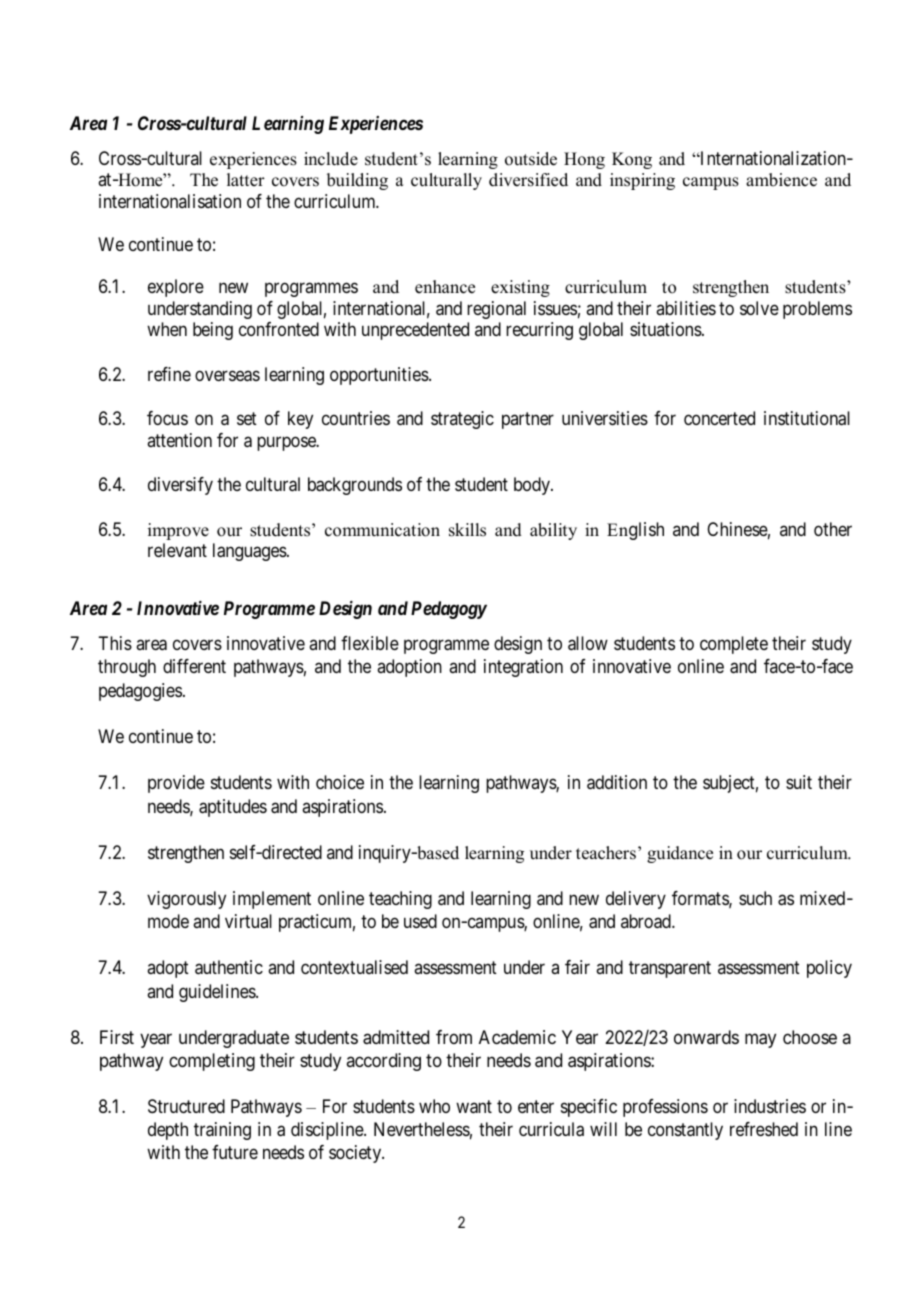 Image resolution: width=924 pixels, height=1308 pixels. What do you see at coordinates (523, 668) in the document?
I see `integration` at bounding box center [523, 668].
